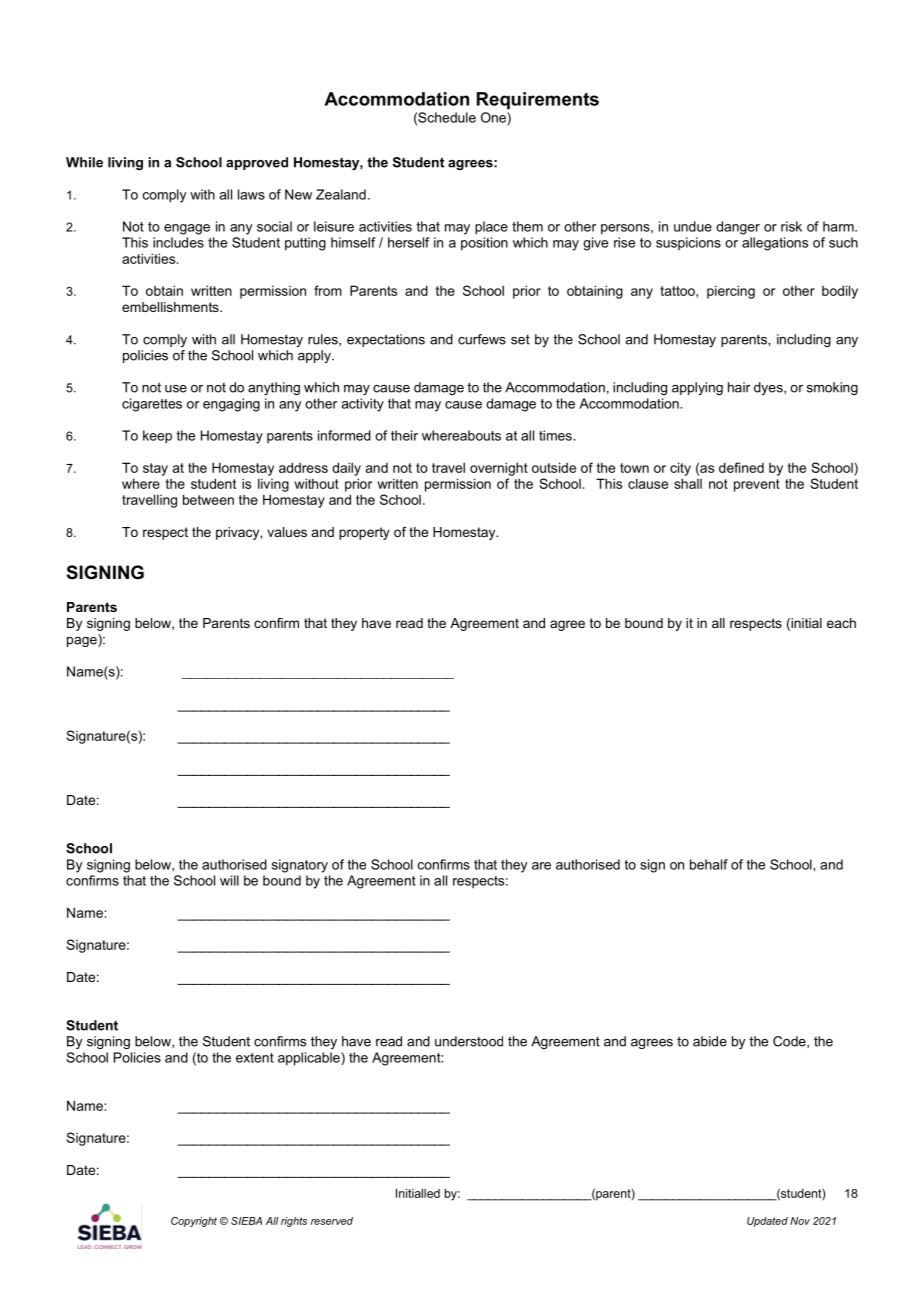 The height and width of the screenshot is (1308, 924). What do you see at coordinates (494, 117) in the screenshot?
I see `One` at bounding box center [494, 117].
